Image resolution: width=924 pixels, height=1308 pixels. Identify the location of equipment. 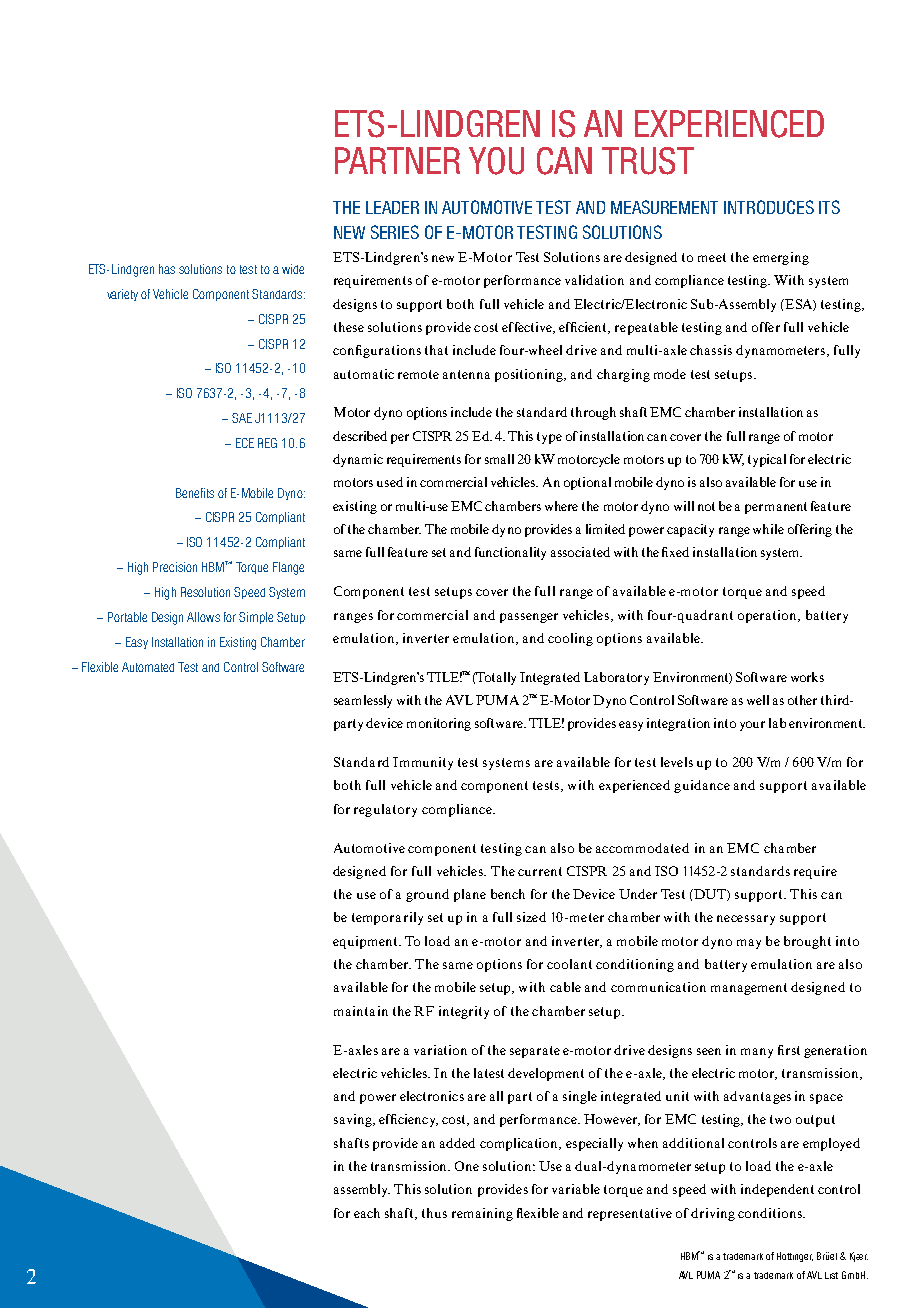
(366, 942).
